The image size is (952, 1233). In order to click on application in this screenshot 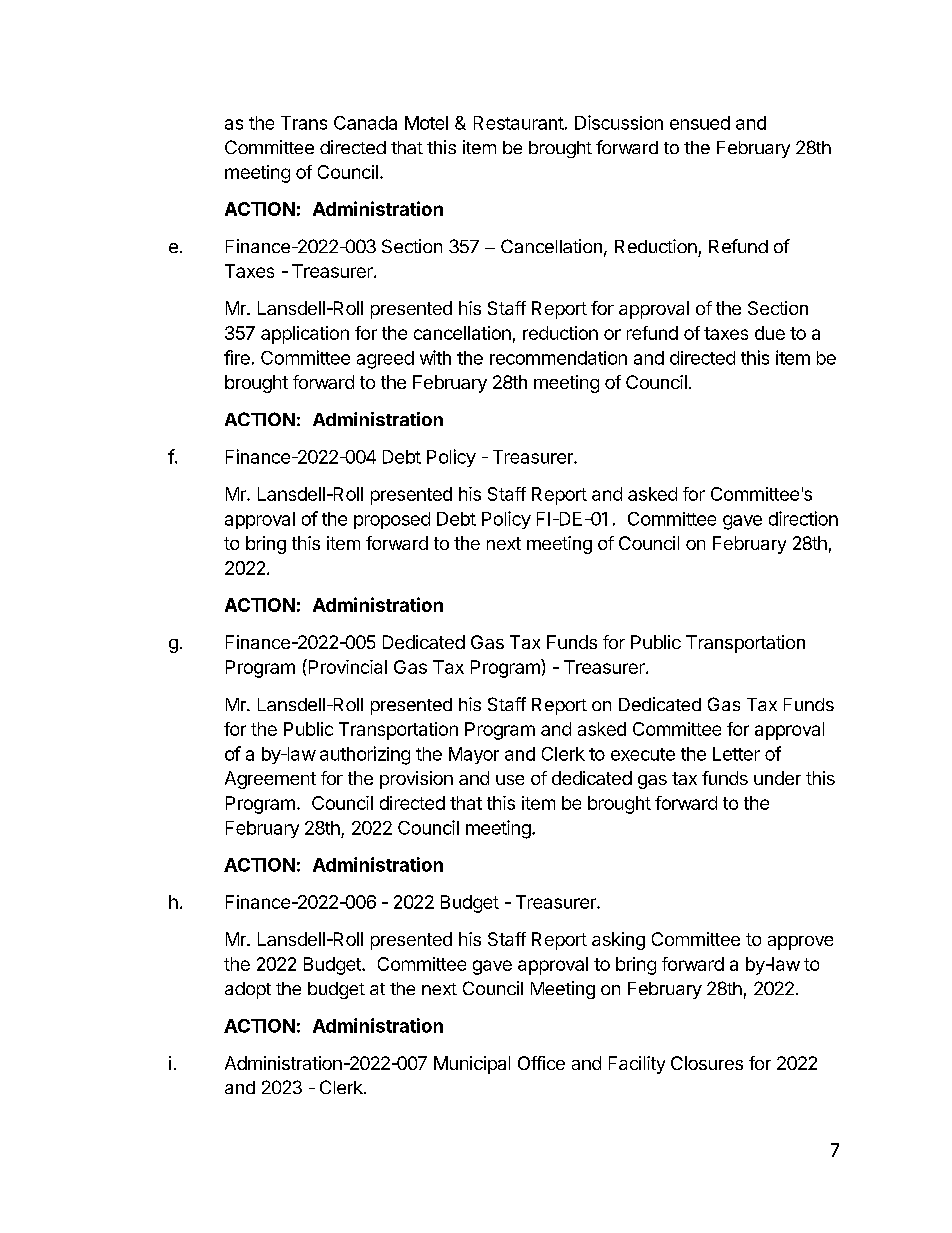, I will do `click(305, 335)`.
